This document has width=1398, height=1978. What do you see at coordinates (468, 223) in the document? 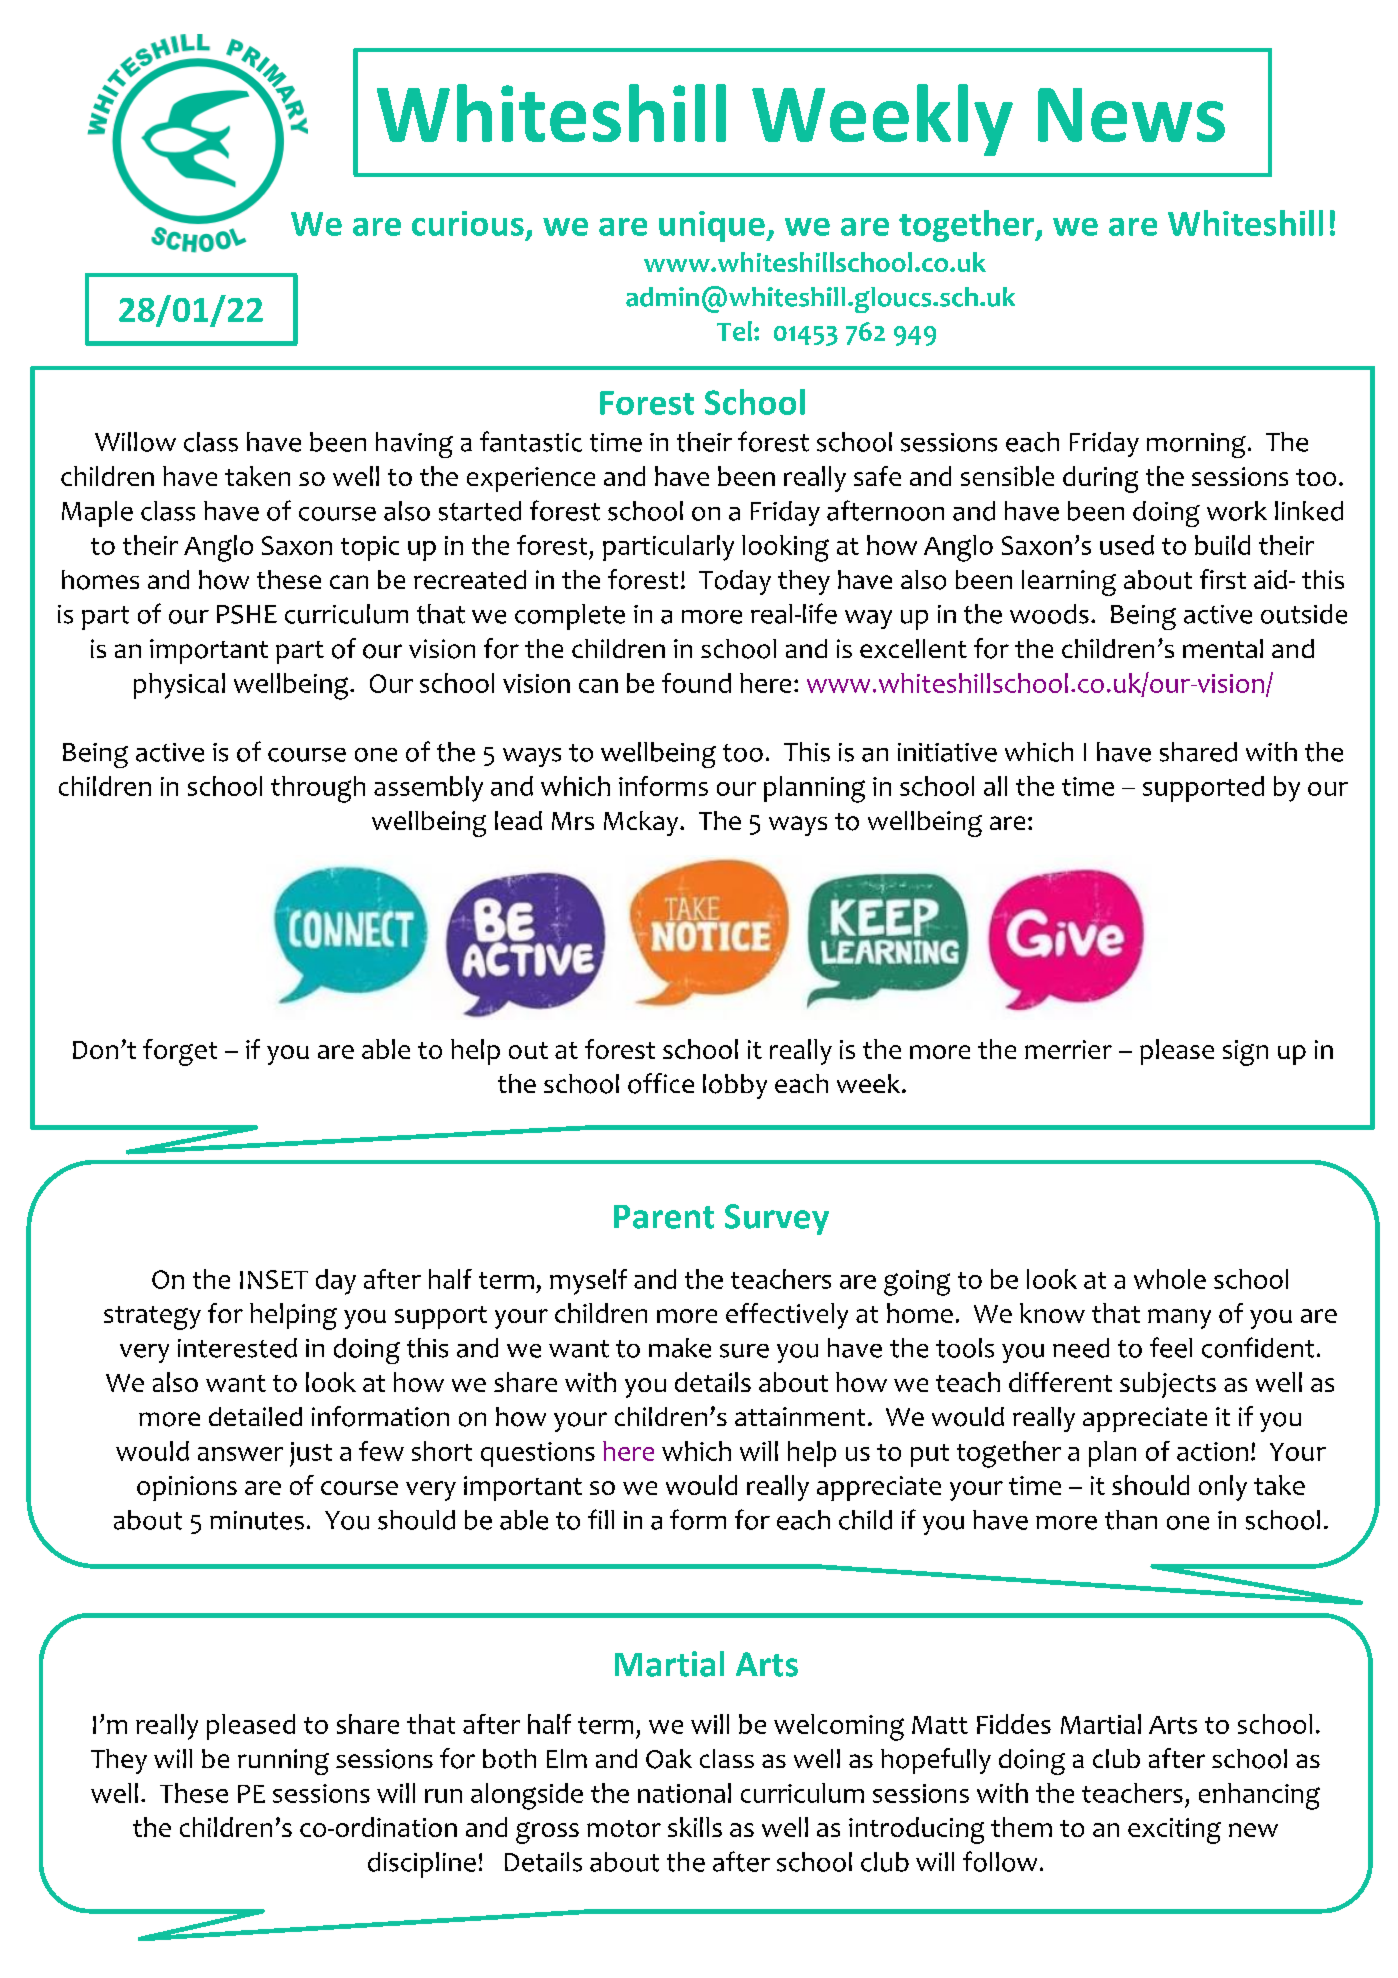
I see `curious` at bounding box center [468, 223].
